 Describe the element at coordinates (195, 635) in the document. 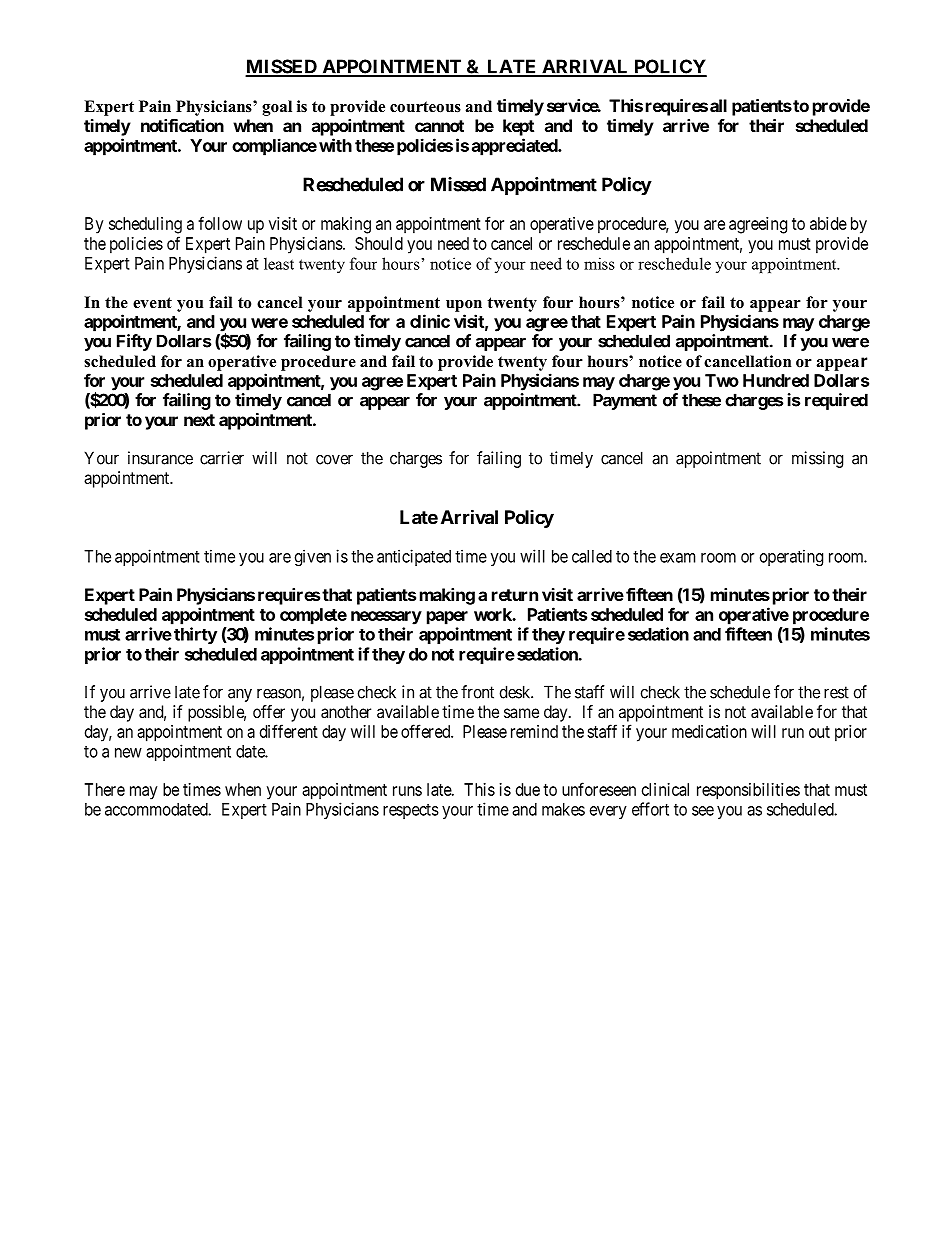

I see `thirty` at that location.
